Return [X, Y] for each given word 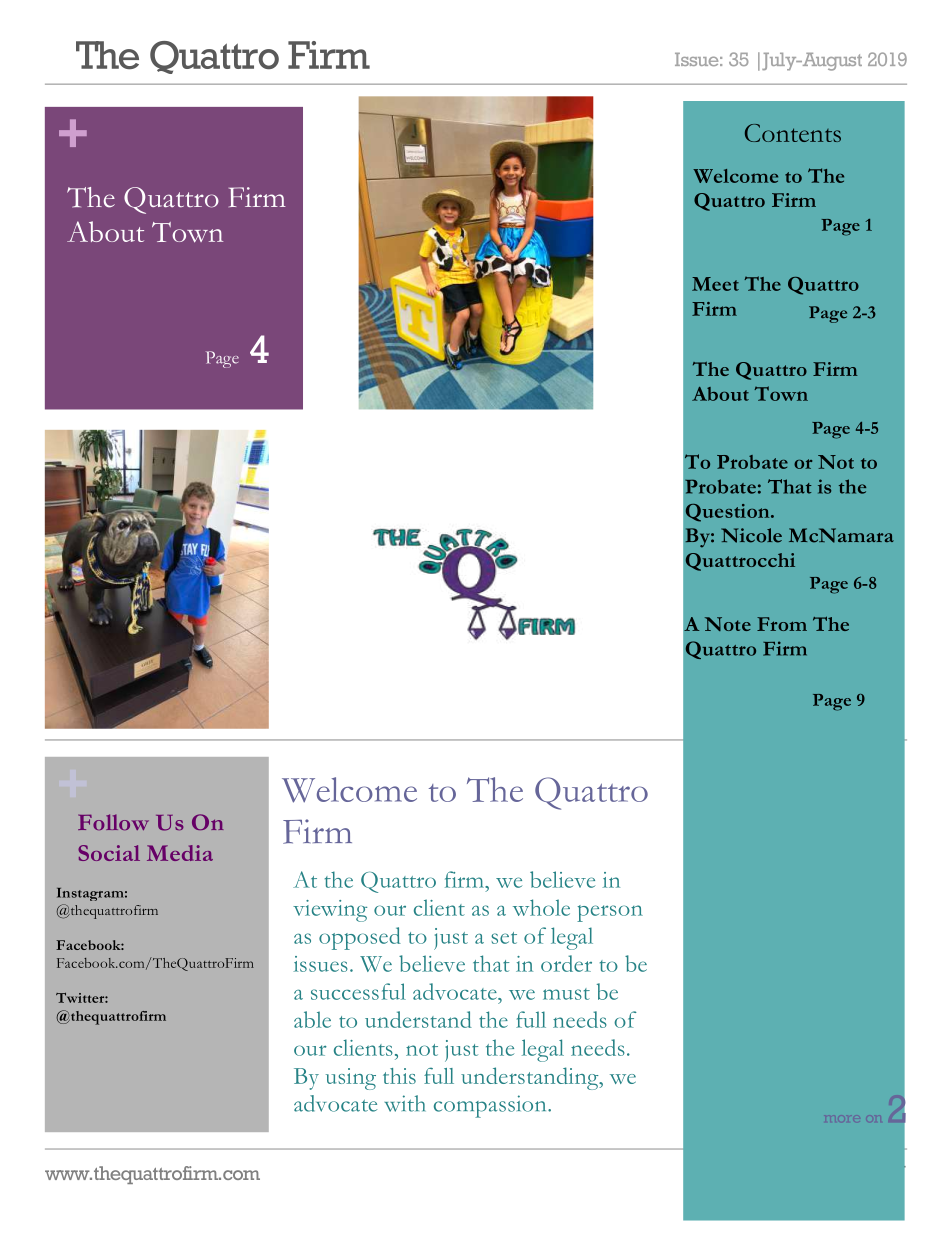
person [610, 913]
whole [541, 907]
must [566, 994]
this [399, 1076]
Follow [113, 822]
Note [728, 624]
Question [729, 513]
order [566, 963]
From [782, 624]
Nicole [751, 535]
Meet [715, 284]
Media [180, 853]
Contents [793, 133]
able [312, 1019]
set [504, 938]
